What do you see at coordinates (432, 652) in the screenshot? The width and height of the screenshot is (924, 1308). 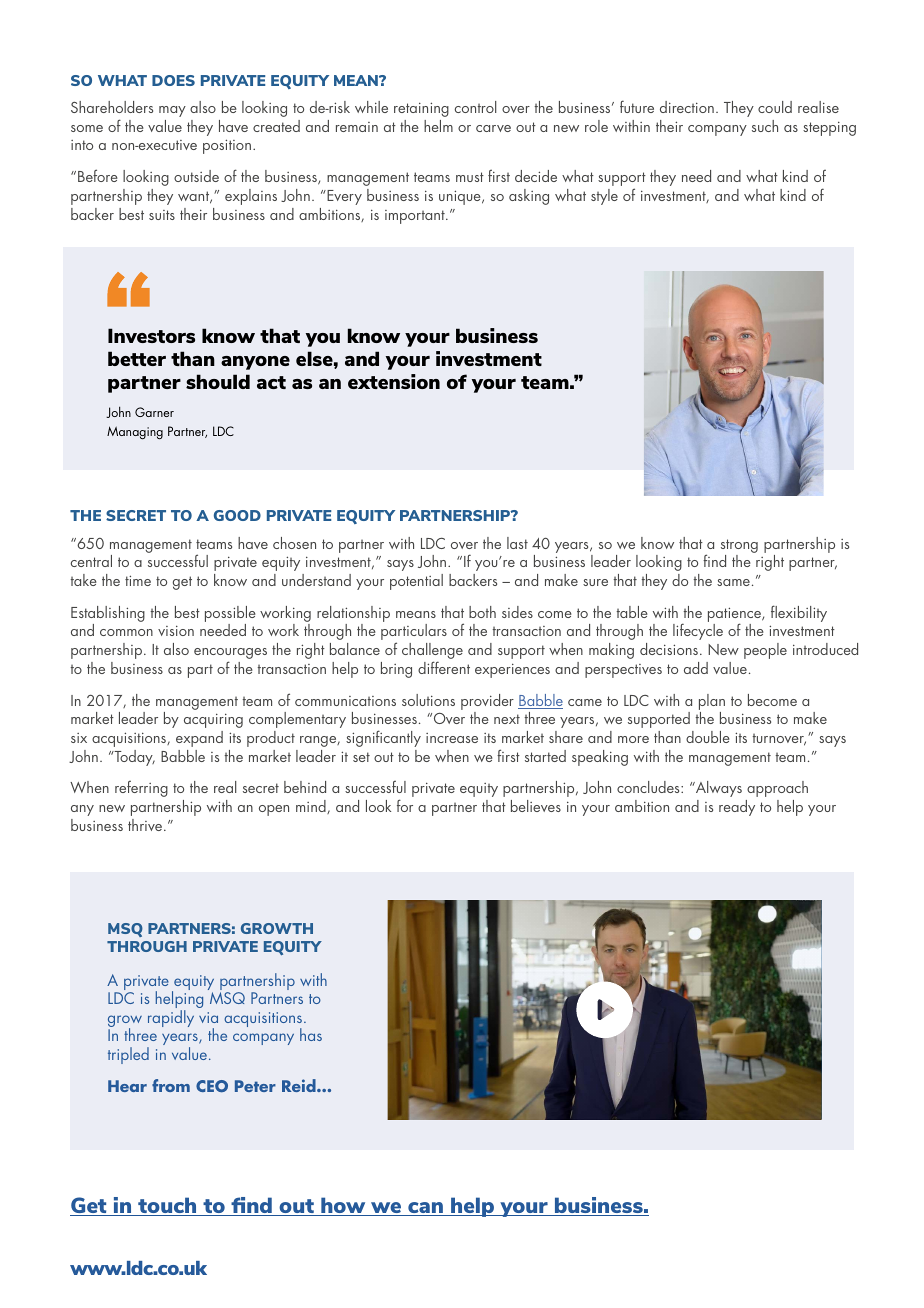 I see `challenge` at bounding box center [432, 652].
